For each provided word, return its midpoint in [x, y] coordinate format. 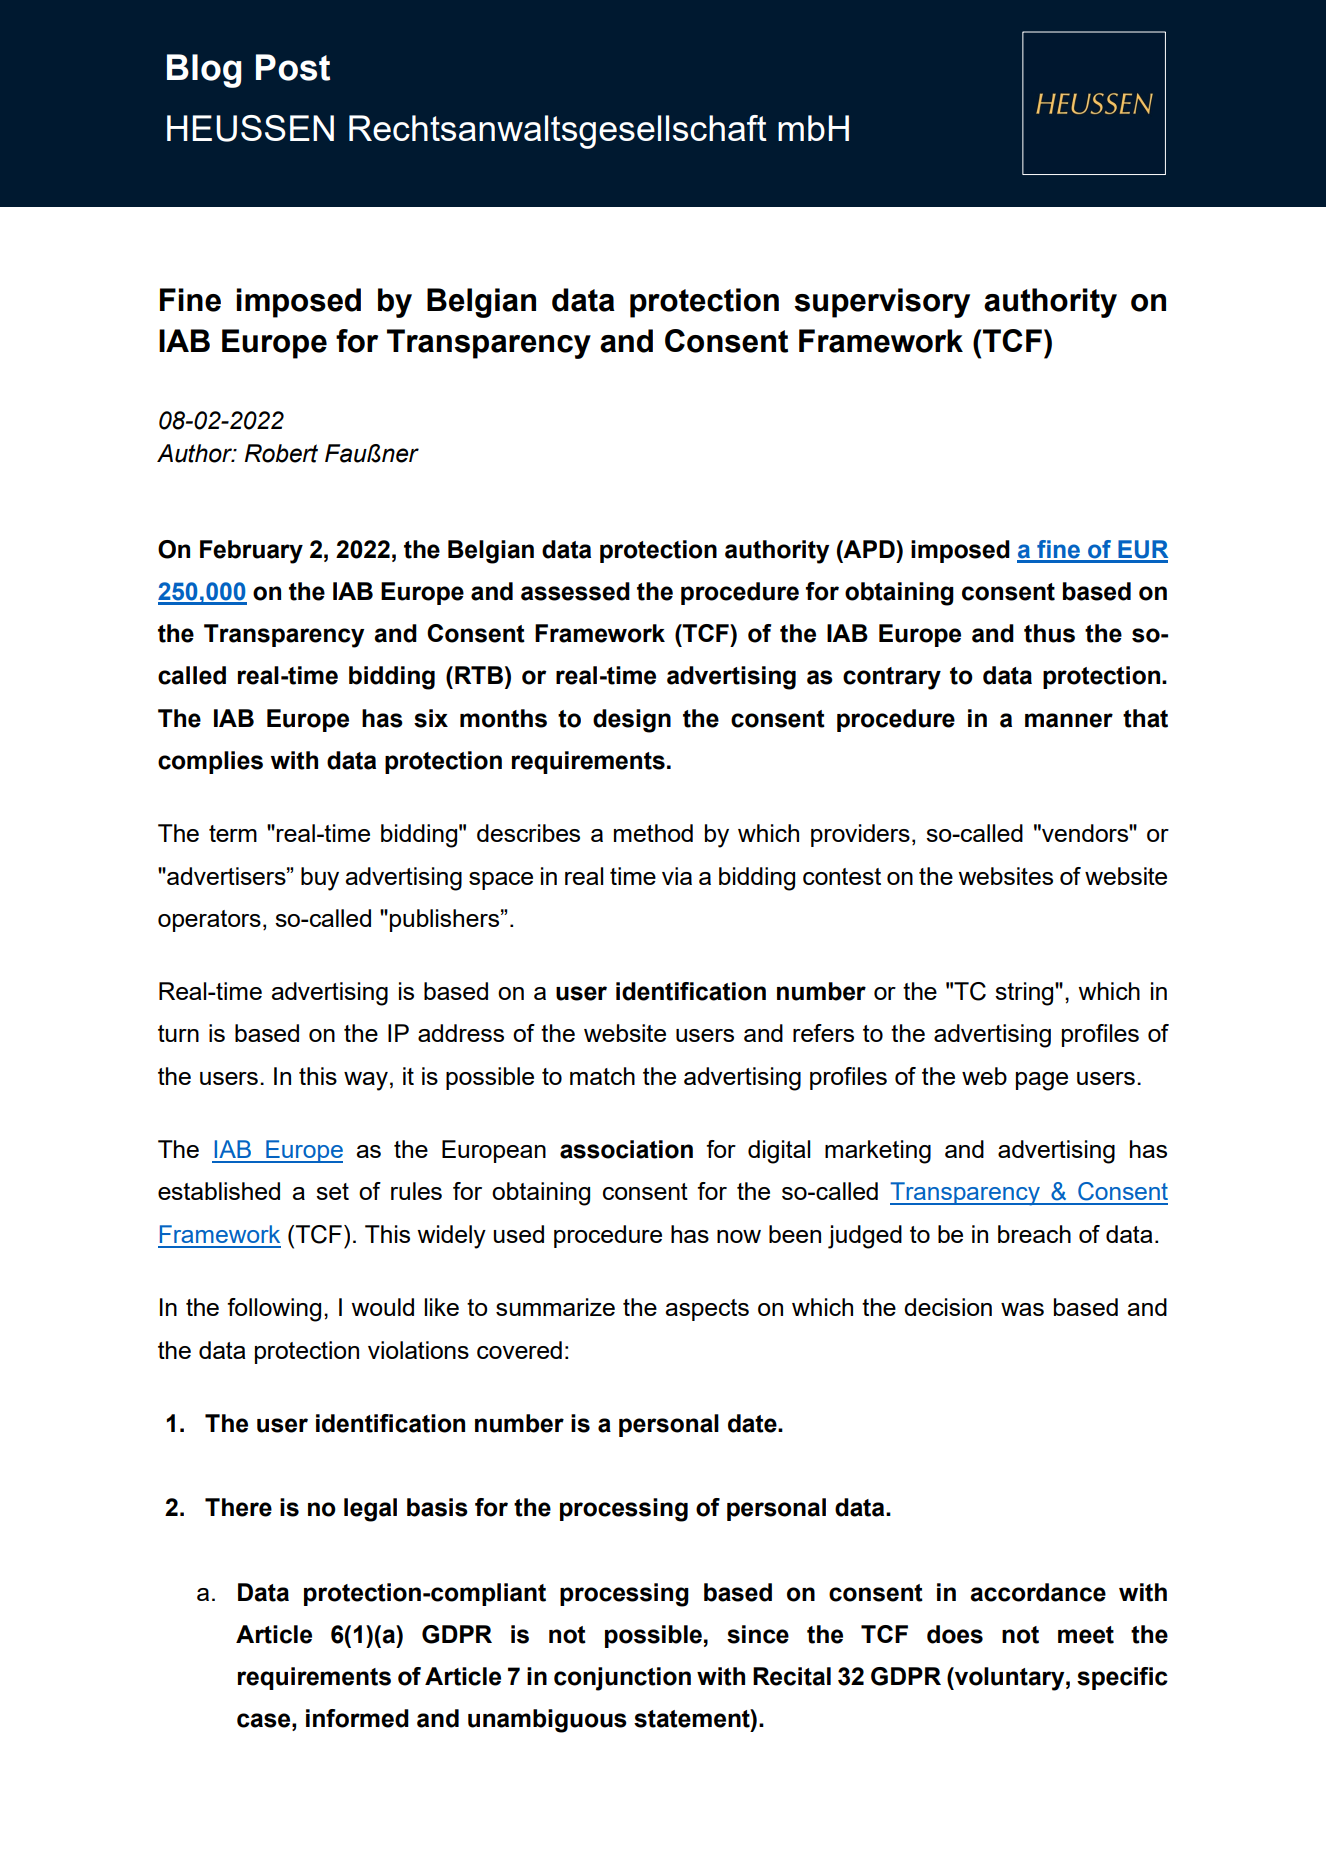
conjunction [622, 1679]
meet [1086, 1635]
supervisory [882, 303]
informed [357, 1718]
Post [293, 67]
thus [1049, 633]
